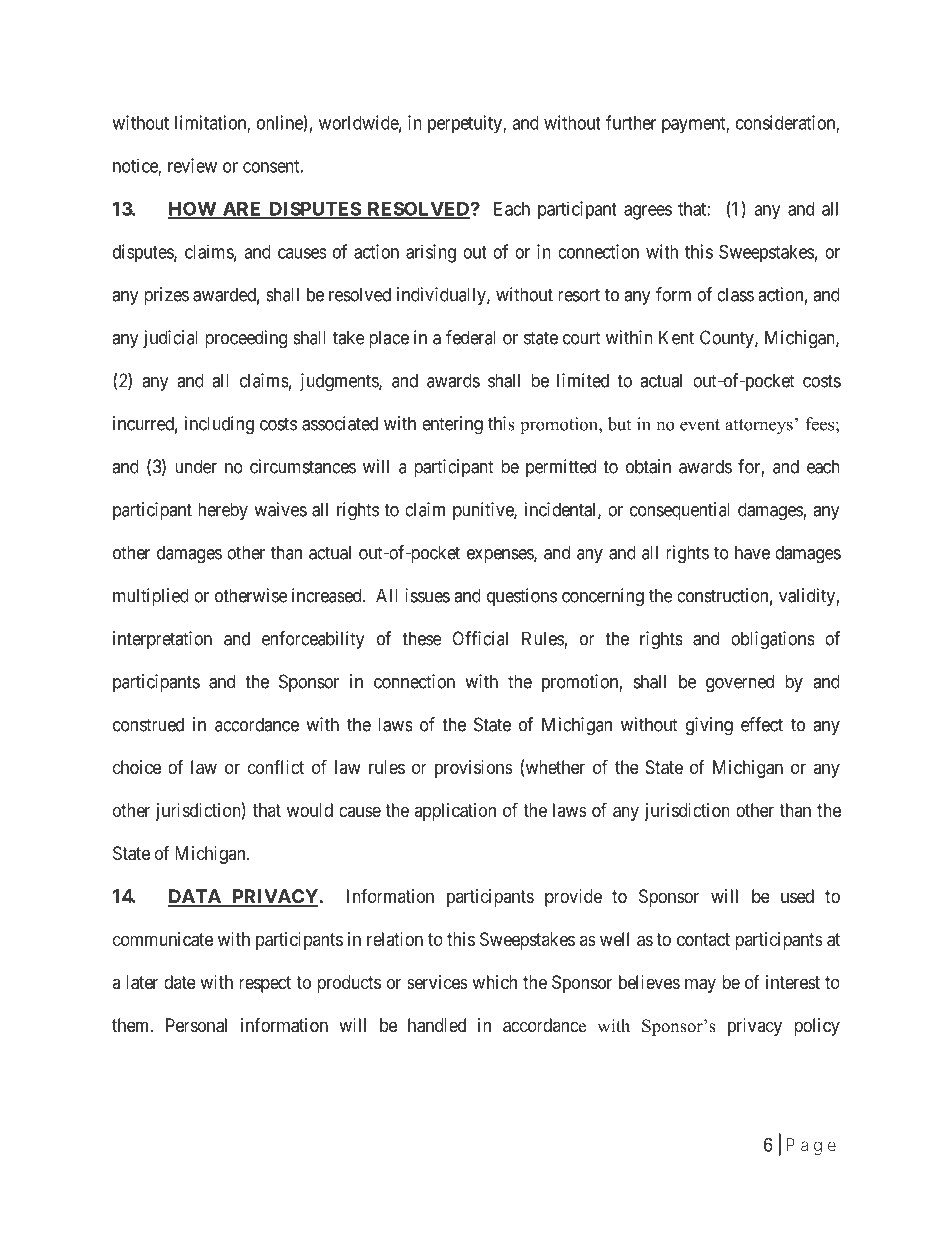 Image resolution: width=952 pixels, height=1233 pixels. Describe the element at coordinates (148, 724) in the image. I see `construed` at that location.
